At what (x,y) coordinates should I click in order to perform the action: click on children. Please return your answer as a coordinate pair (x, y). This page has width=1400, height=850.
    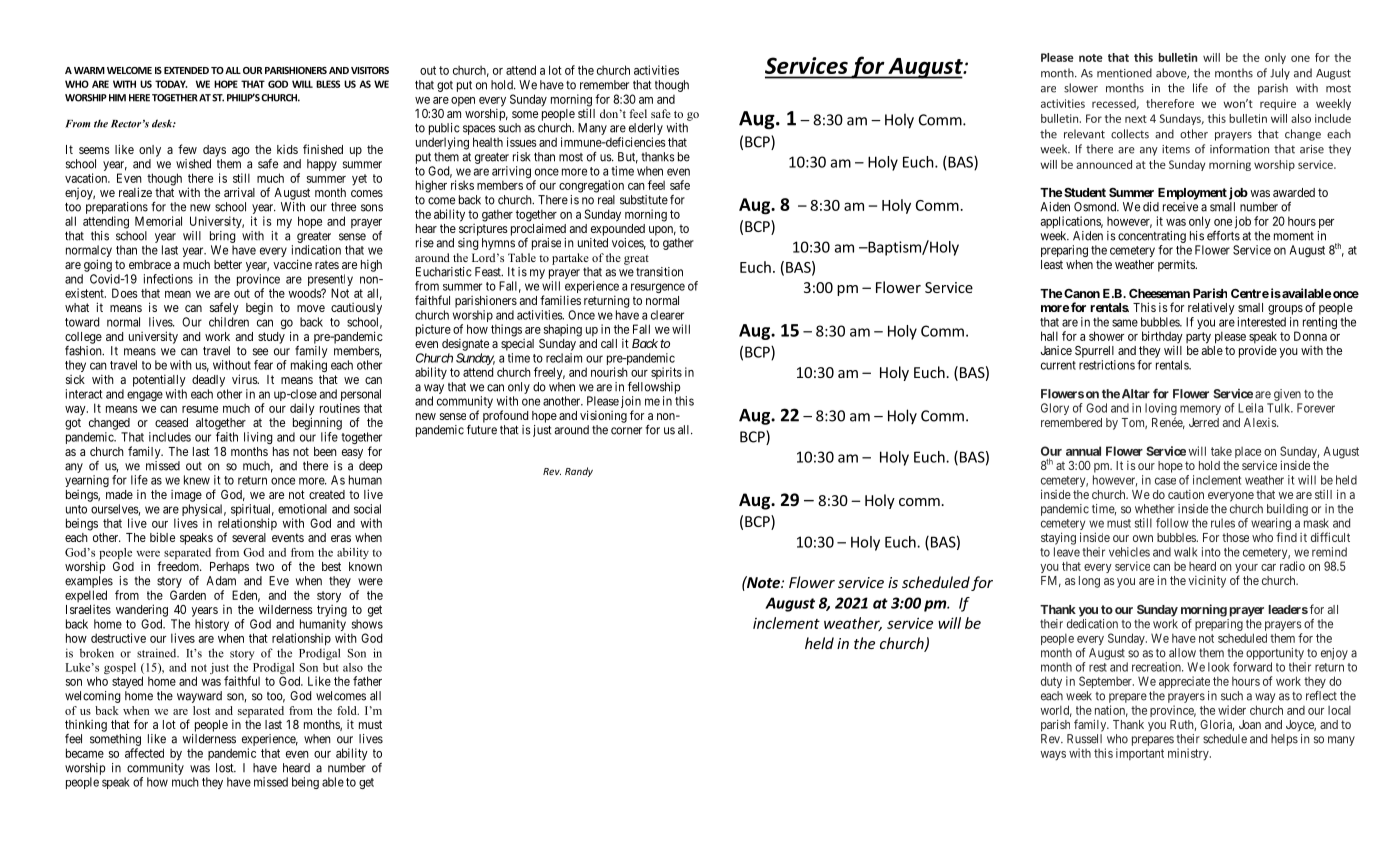
    Looking at the image, I should click on (229, 322).
